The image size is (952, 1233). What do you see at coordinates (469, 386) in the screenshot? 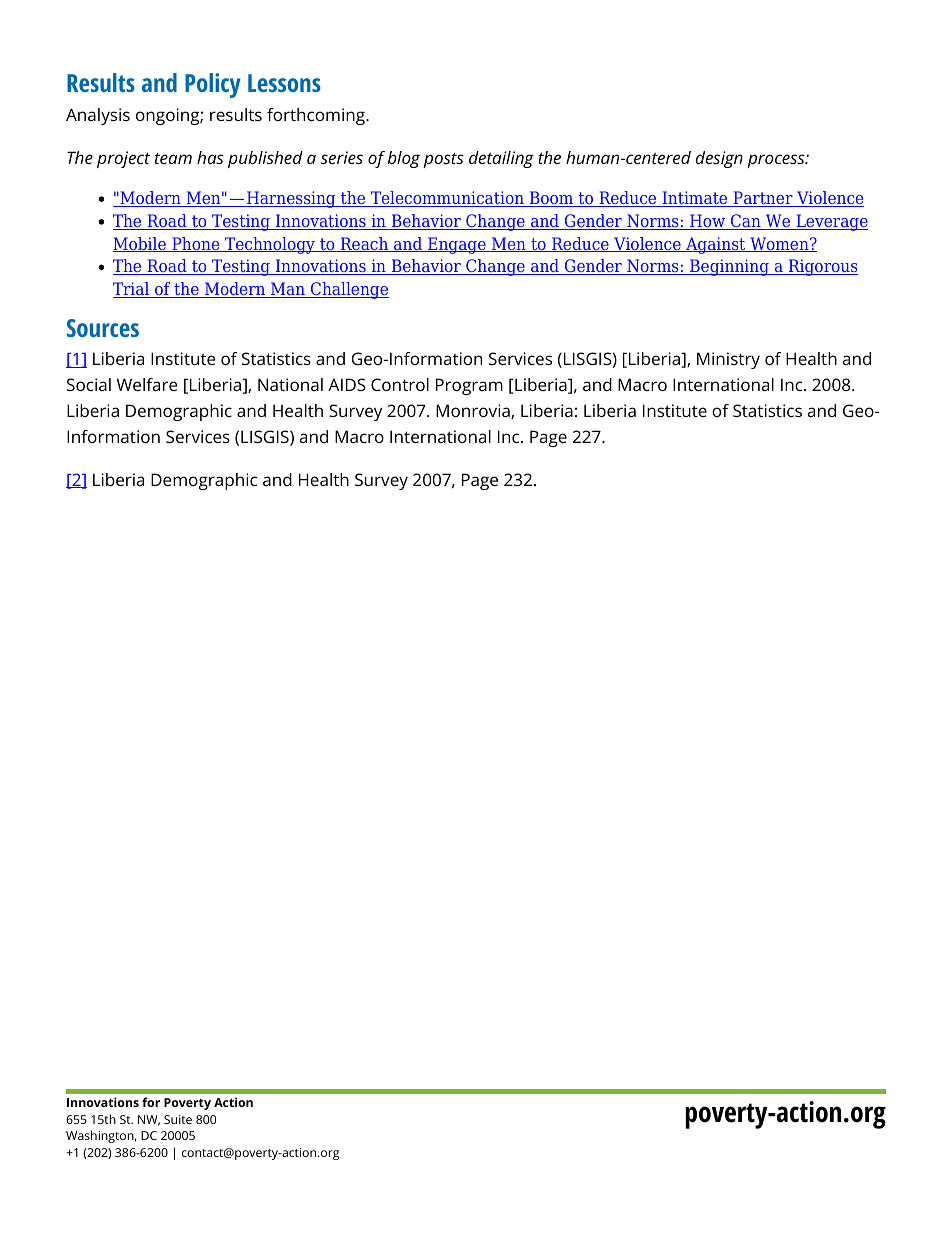
I see `Program` at bounding box center [469, 386].
